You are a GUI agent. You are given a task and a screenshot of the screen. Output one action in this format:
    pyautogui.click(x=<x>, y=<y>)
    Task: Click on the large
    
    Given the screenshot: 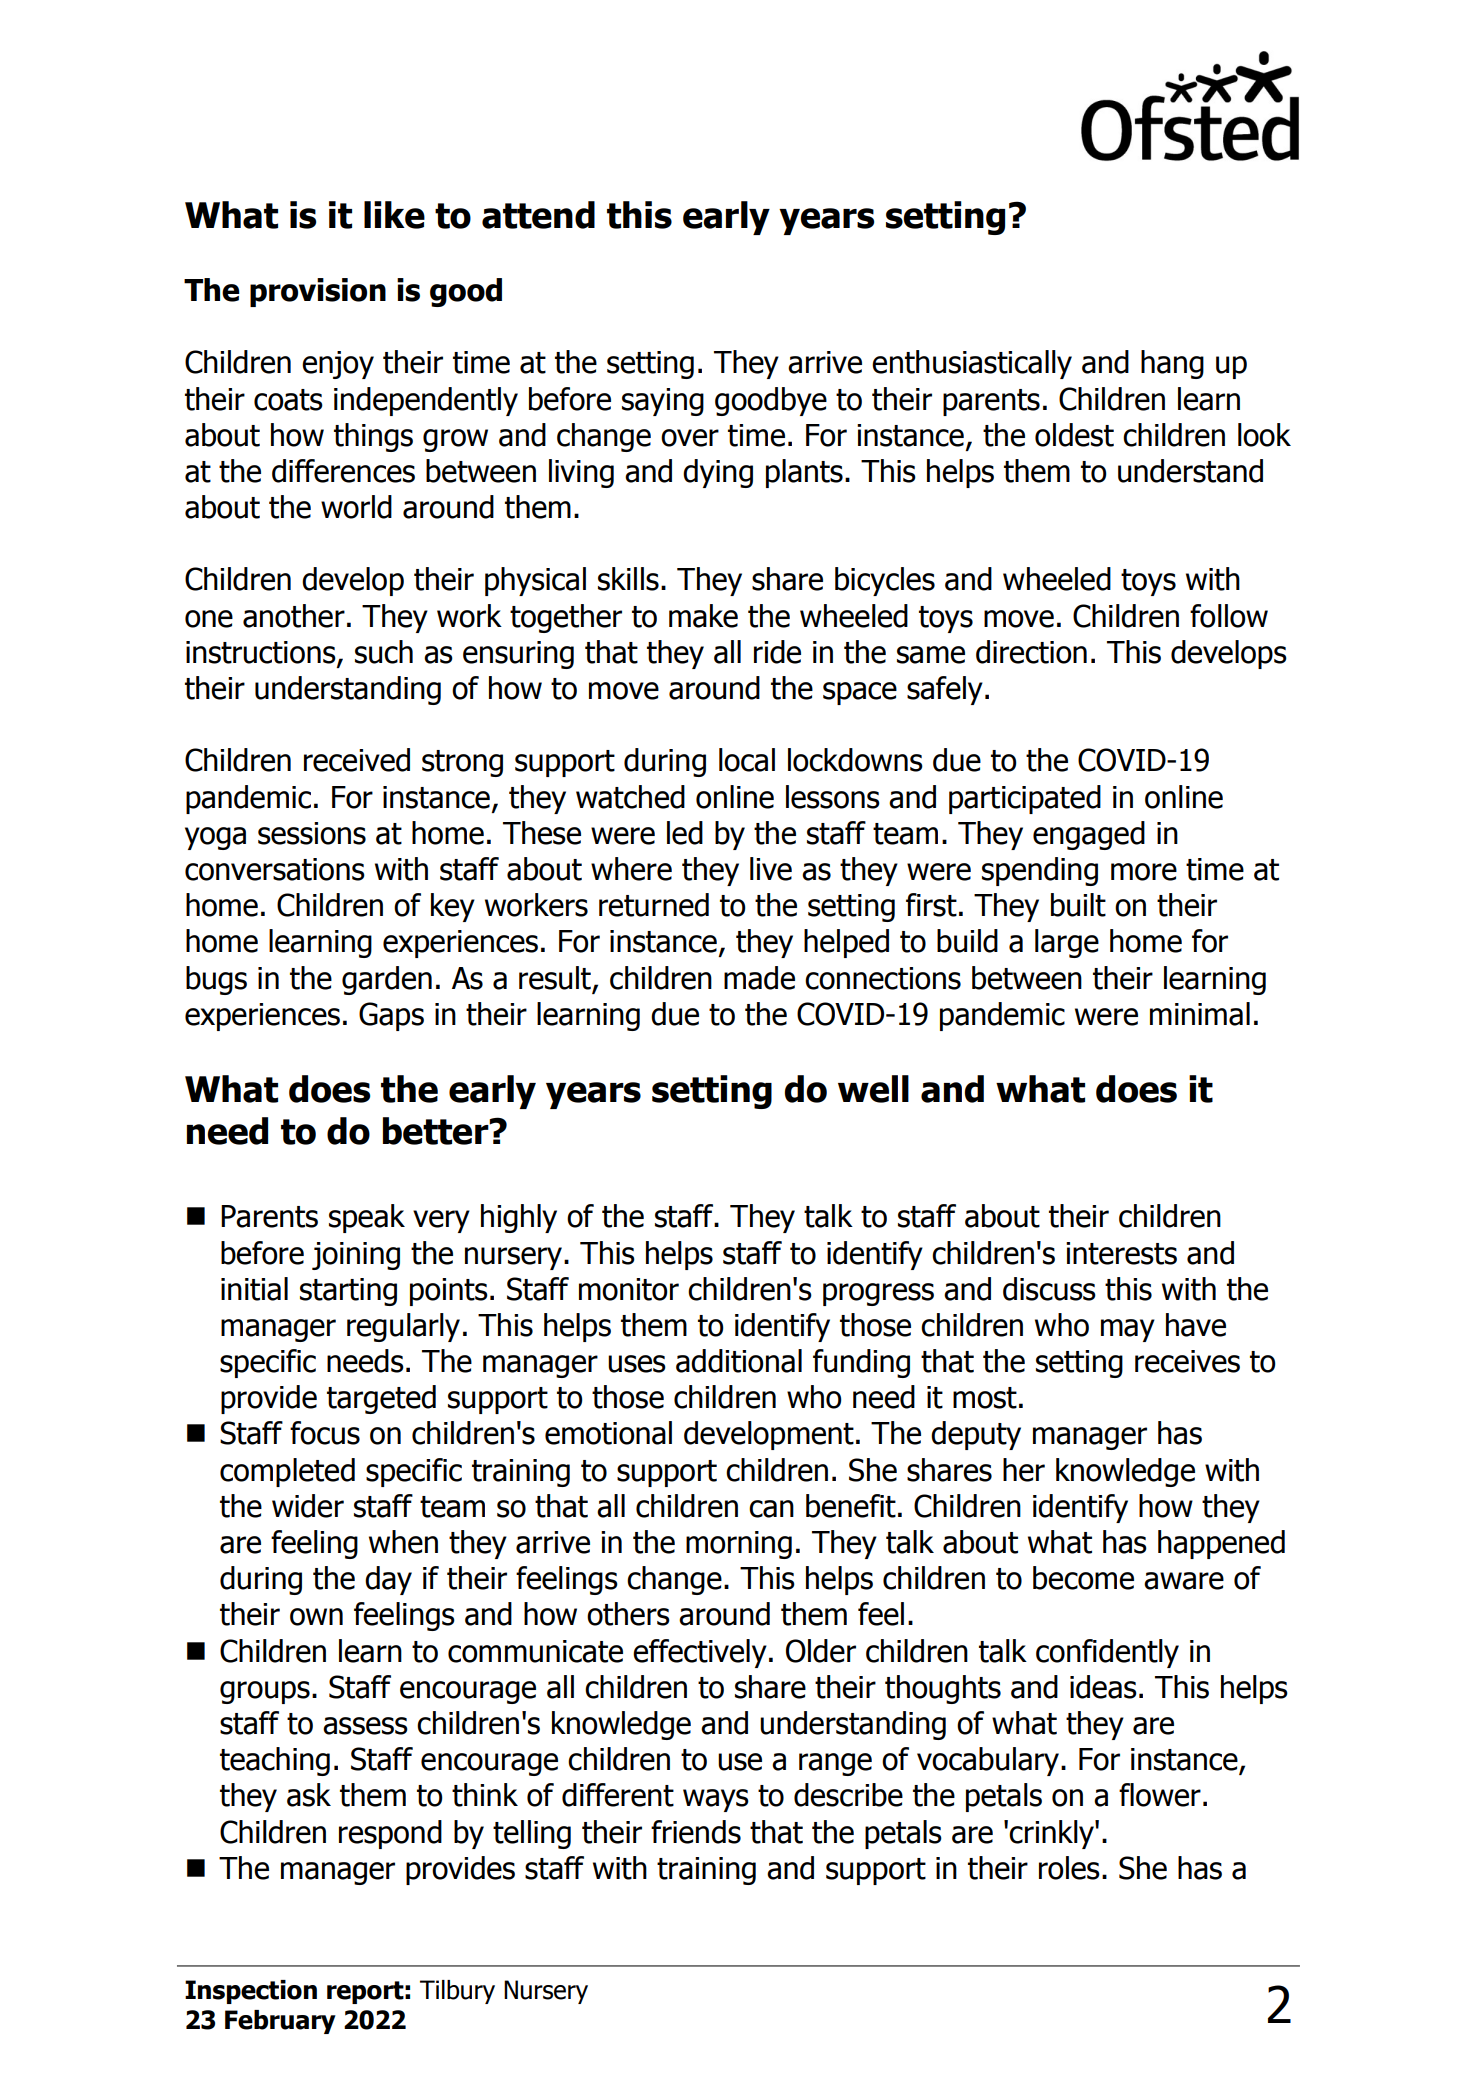 What is the action you would take?
    pyautogui.click(x=1067, y=943)
